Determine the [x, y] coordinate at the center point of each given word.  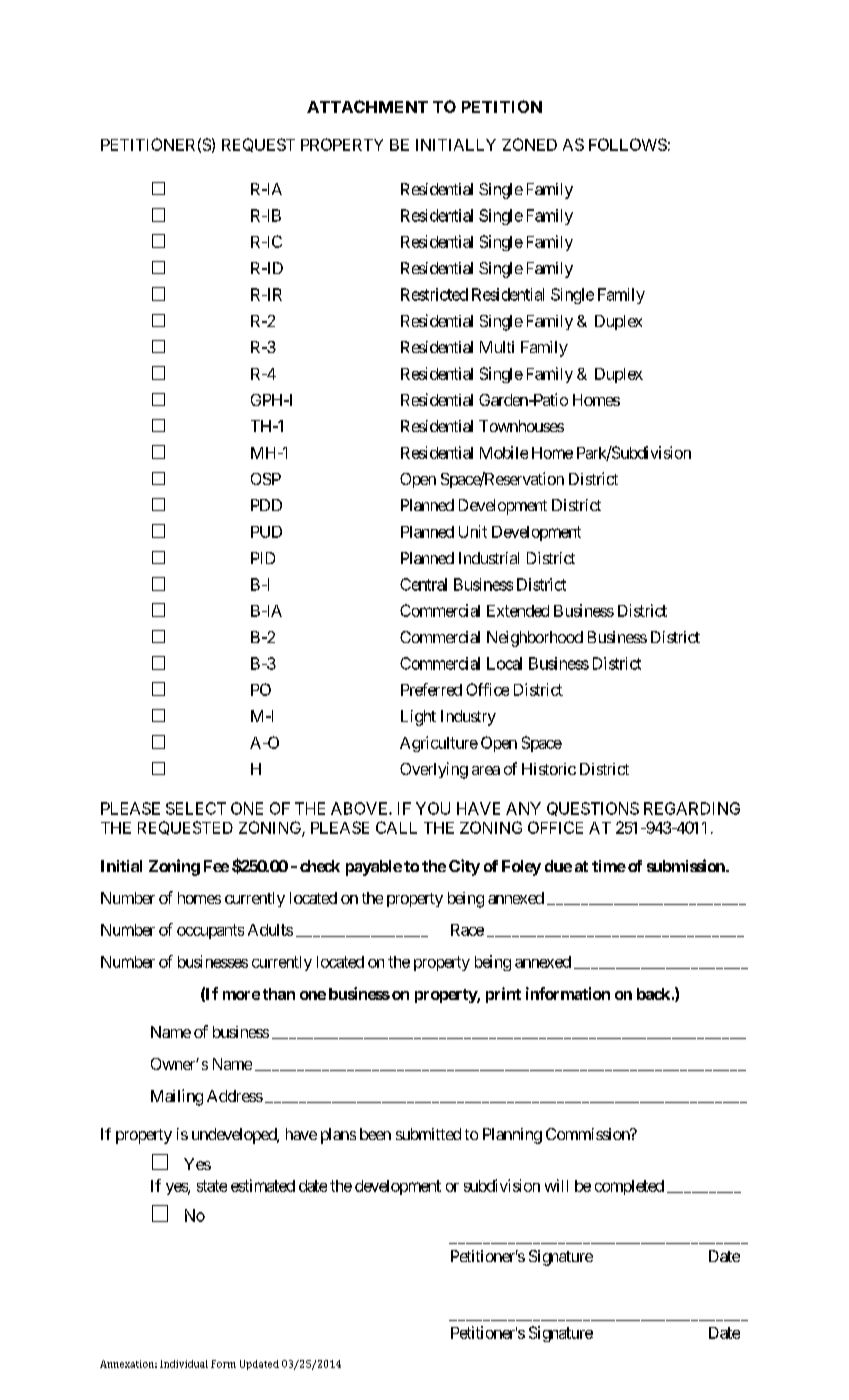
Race [467, 930]
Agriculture [439, 744]
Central [423, 584]
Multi [497, 347]
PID [263, 558]
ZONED [529, 144]
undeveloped [235, 1136]
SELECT [196, 808]
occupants [210, 931]
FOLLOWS [628, 144]
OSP [266, 479]
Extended [518, 611]
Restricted [434, 294]
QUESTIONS [593, 809]
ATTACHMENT [367, 106]
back [653, 994]
